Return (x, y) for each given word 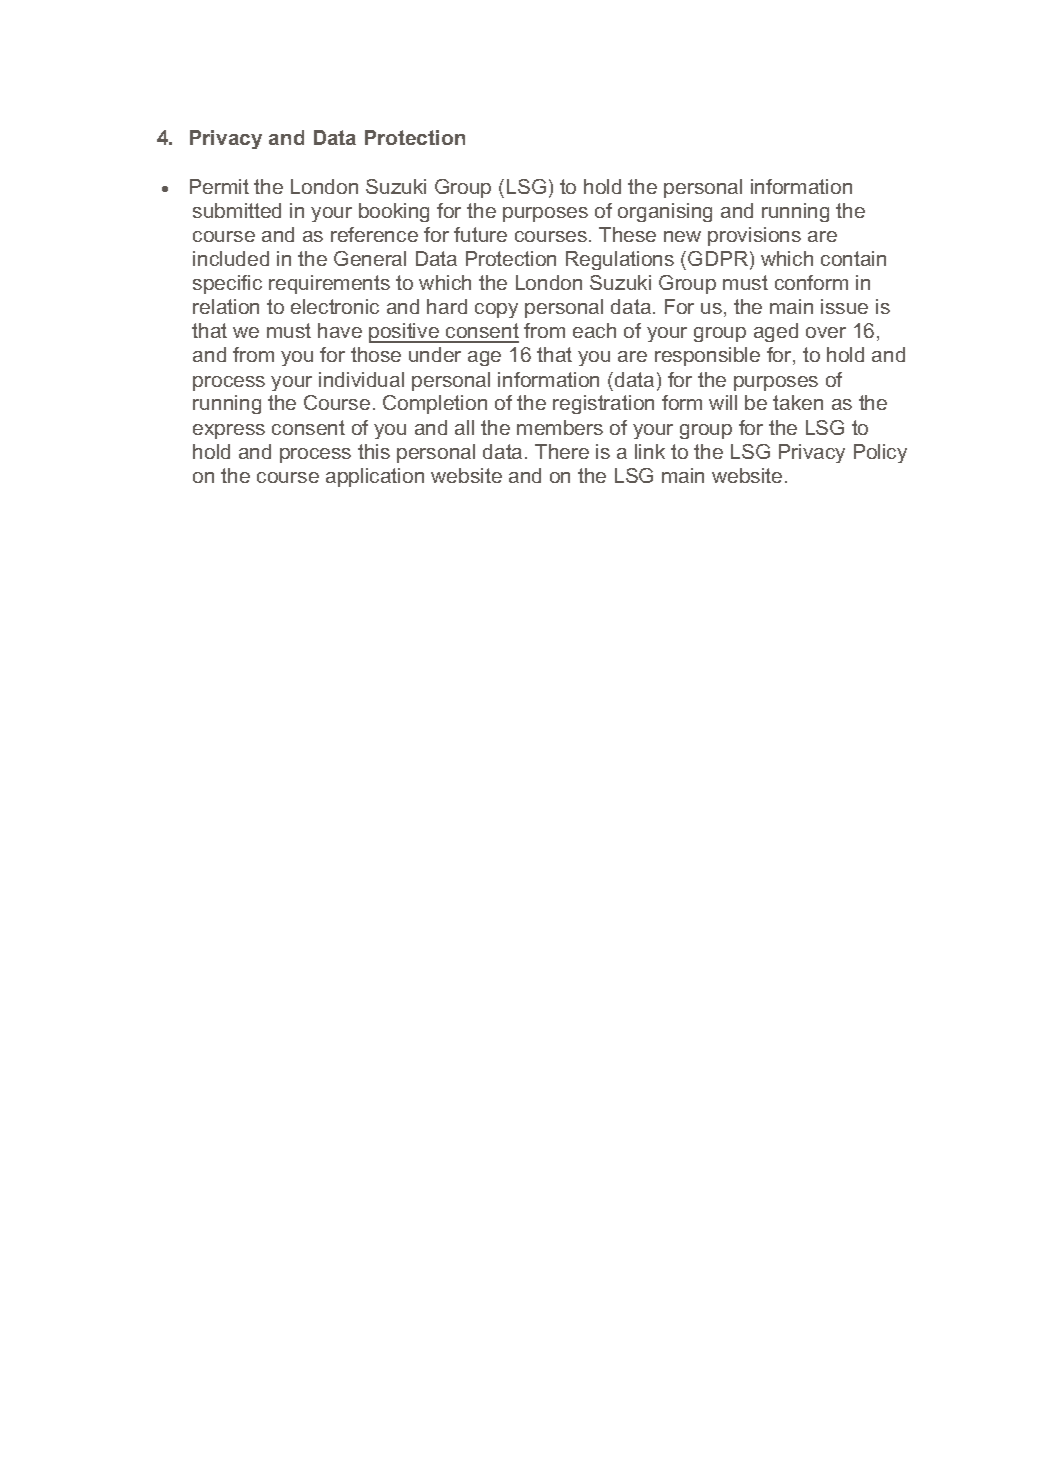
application (375, 477)
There (562, 451)
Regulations (620, 260)
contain (853, 258)
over (826, 332)
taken (798, 402)
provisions (754, 236)
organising (665, 212)
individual (361, 379)
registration (603, 404)
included (231, 258)
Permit (219, 186)
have (340, 330)
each (594, 330)
